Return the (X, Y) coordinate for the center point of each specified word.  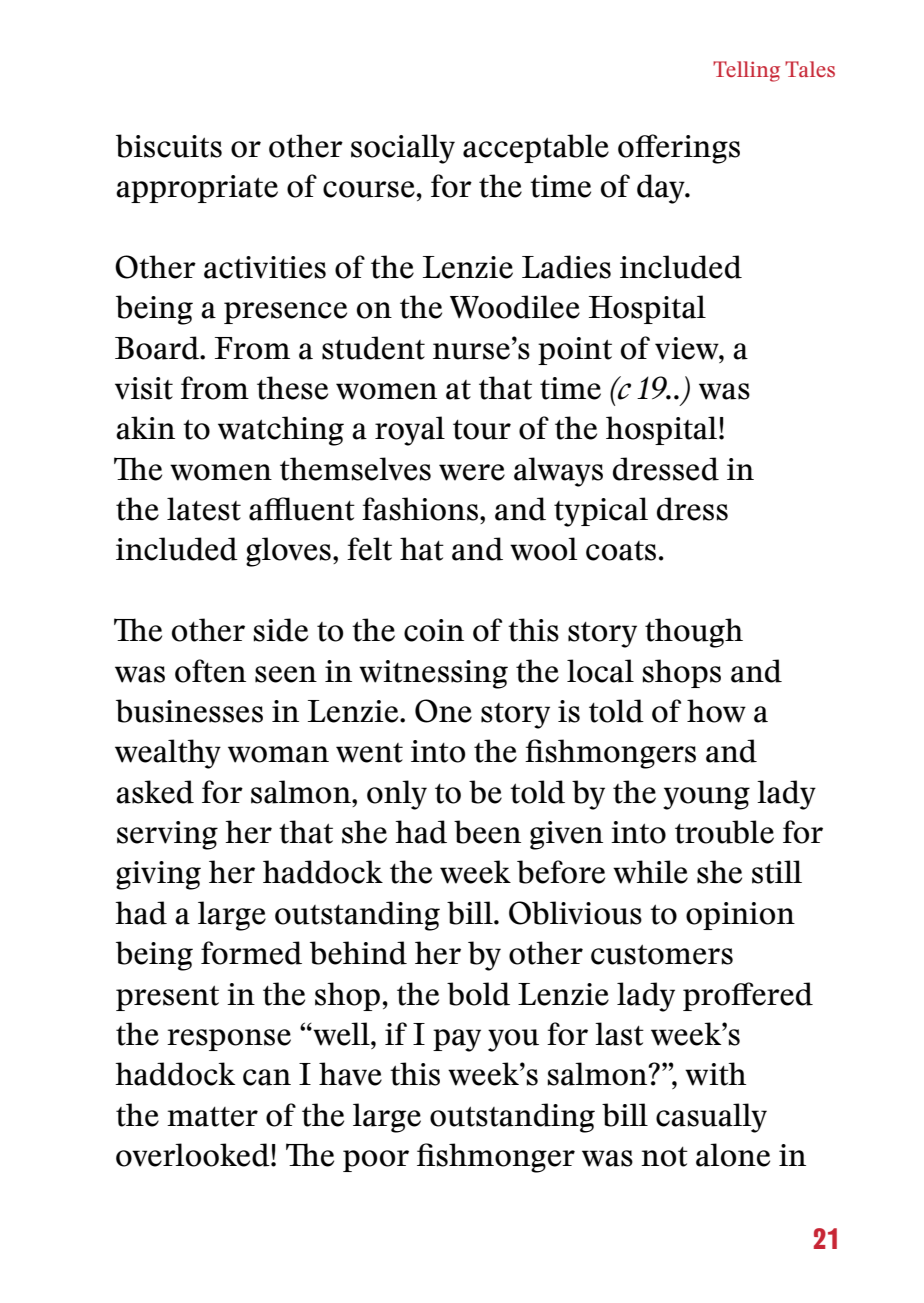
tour (482, 430)
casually (711, 1118)
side (281, 630)
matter (212, 1117)
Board (158, 348)
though (694, 633)
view (688, 348)
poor (376, 1161)
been (487, 832)
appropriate (197, 189)
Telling (746, 71)
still (777, 872)
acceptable (536, 148)
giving (158, 875)
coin (434, 630)
